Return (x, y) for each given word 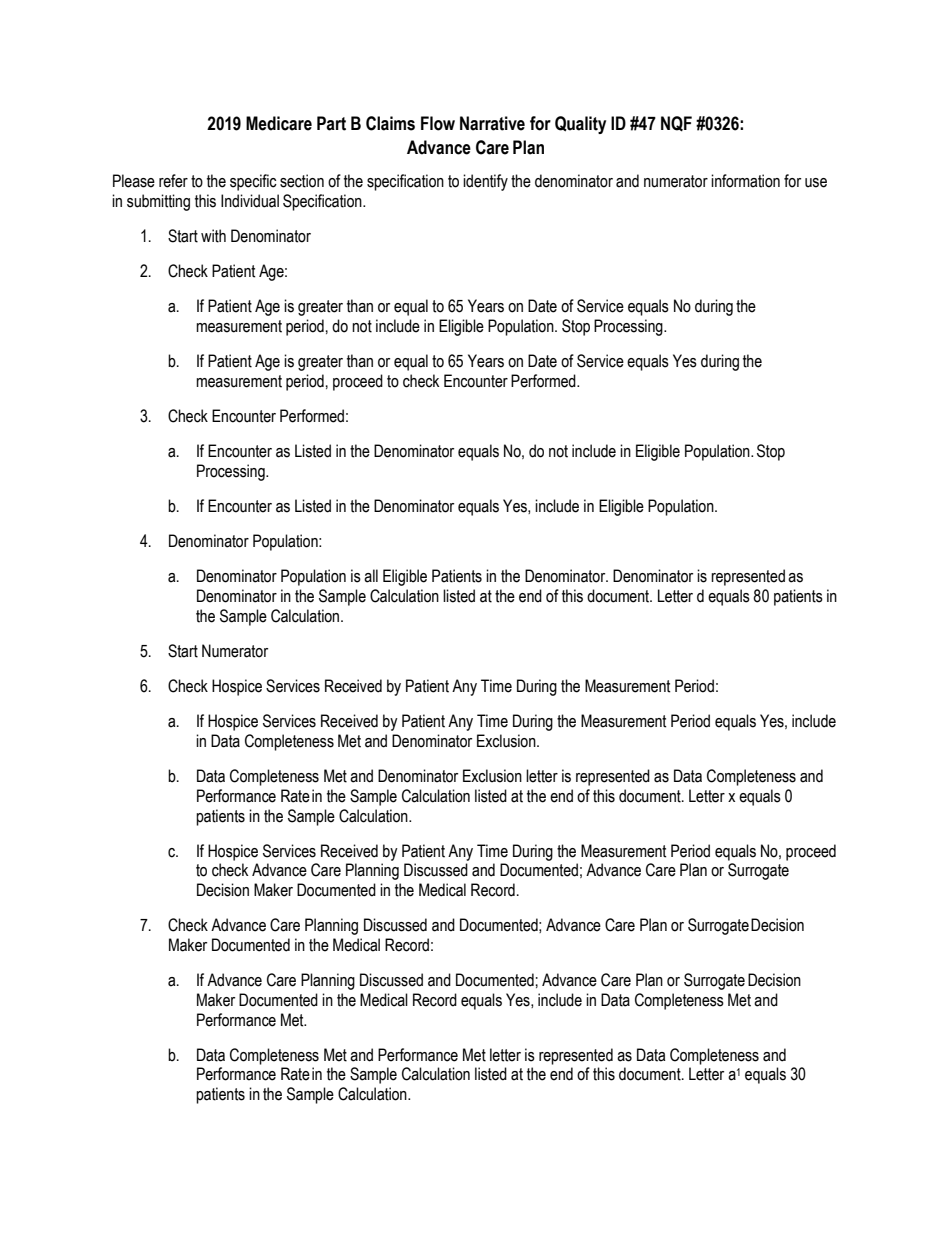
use (816, 183)
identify (485, 182)
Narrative (492, 123)
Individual (250, 201)
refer (173, 181)
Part (331, 123)
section (302, 181)
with (213, 236)
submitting (158, 202)
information (745, 181)
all (371, 576)
